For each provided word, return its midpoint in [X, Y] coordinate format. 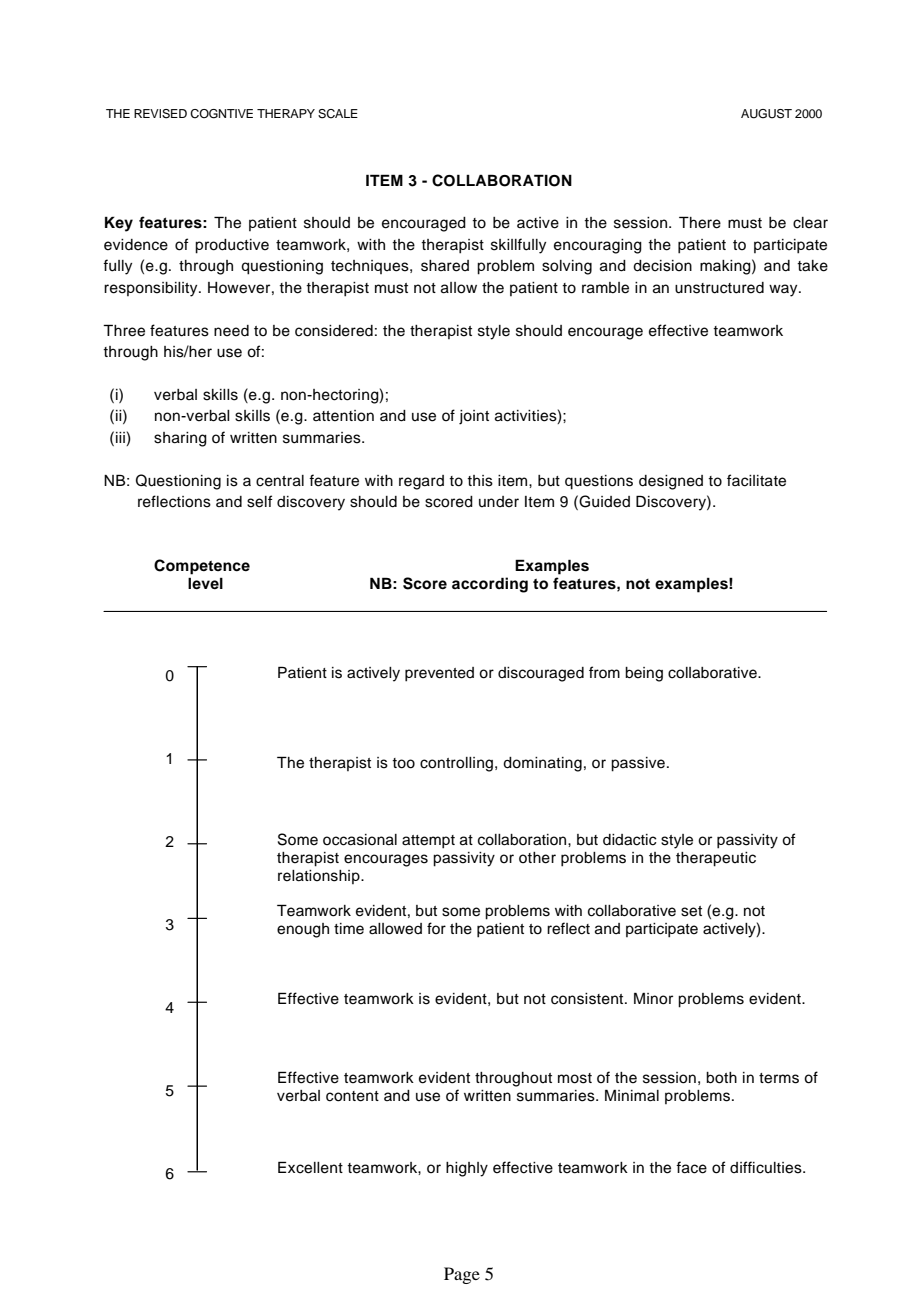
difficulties [767, 1167]
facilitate [756, 480]
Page [462, 1275]
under [499, 502]
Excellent [310, 1167]
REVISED [160, 114]
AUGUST [766, 114]
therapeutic [716, 859]
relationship [320, 877]
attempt [428, 842]
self [260, 501]
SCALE [338, 114]
